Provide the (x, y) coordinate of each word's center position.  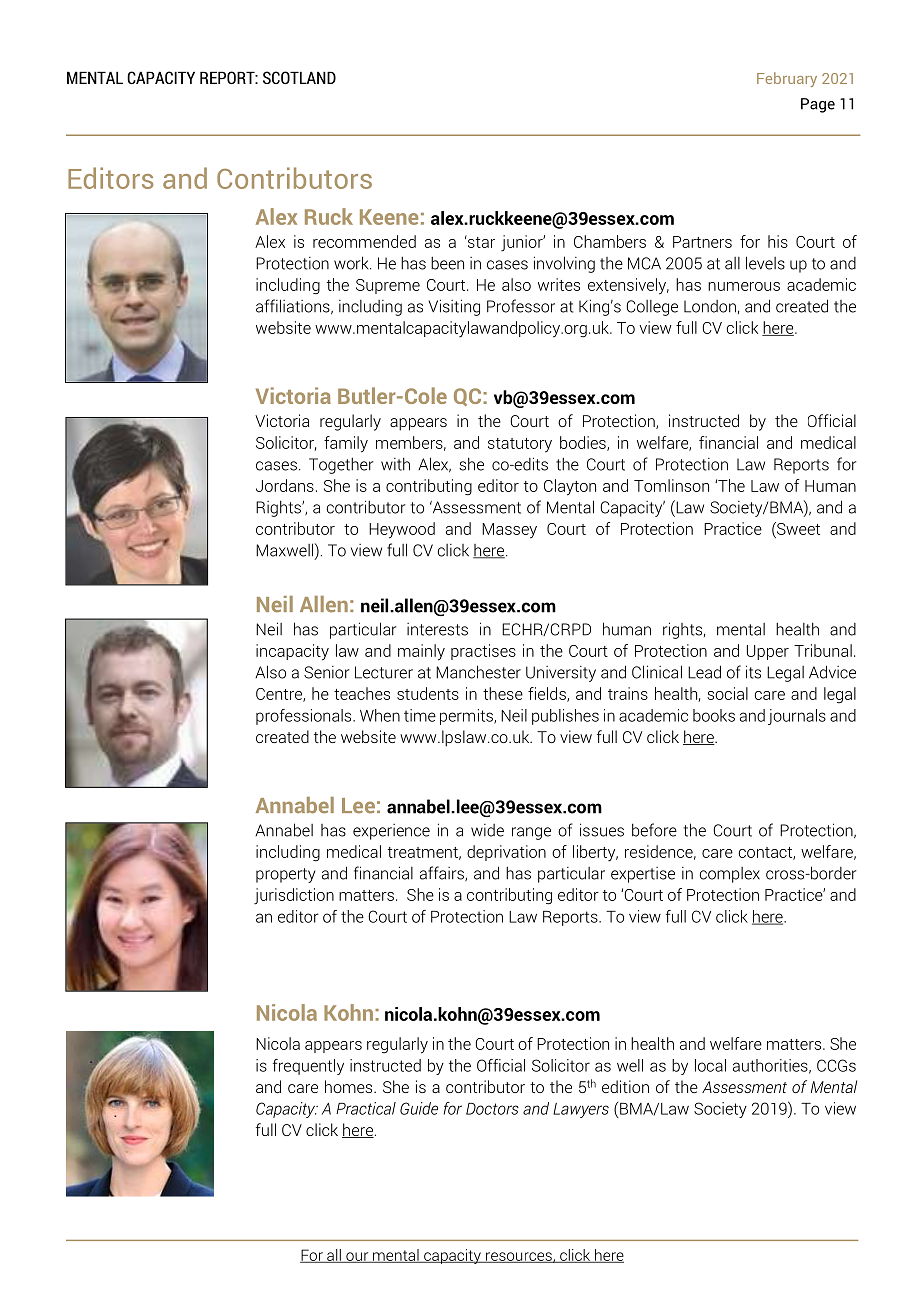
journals (797, 717)
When (380, 715)
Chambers (610, 241)
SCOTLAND (299, 77)
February (787, 79)
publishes (565, 717)
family (346, 444)
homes (350, 1086)
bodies (584, 443)
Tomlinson (671, 485)
